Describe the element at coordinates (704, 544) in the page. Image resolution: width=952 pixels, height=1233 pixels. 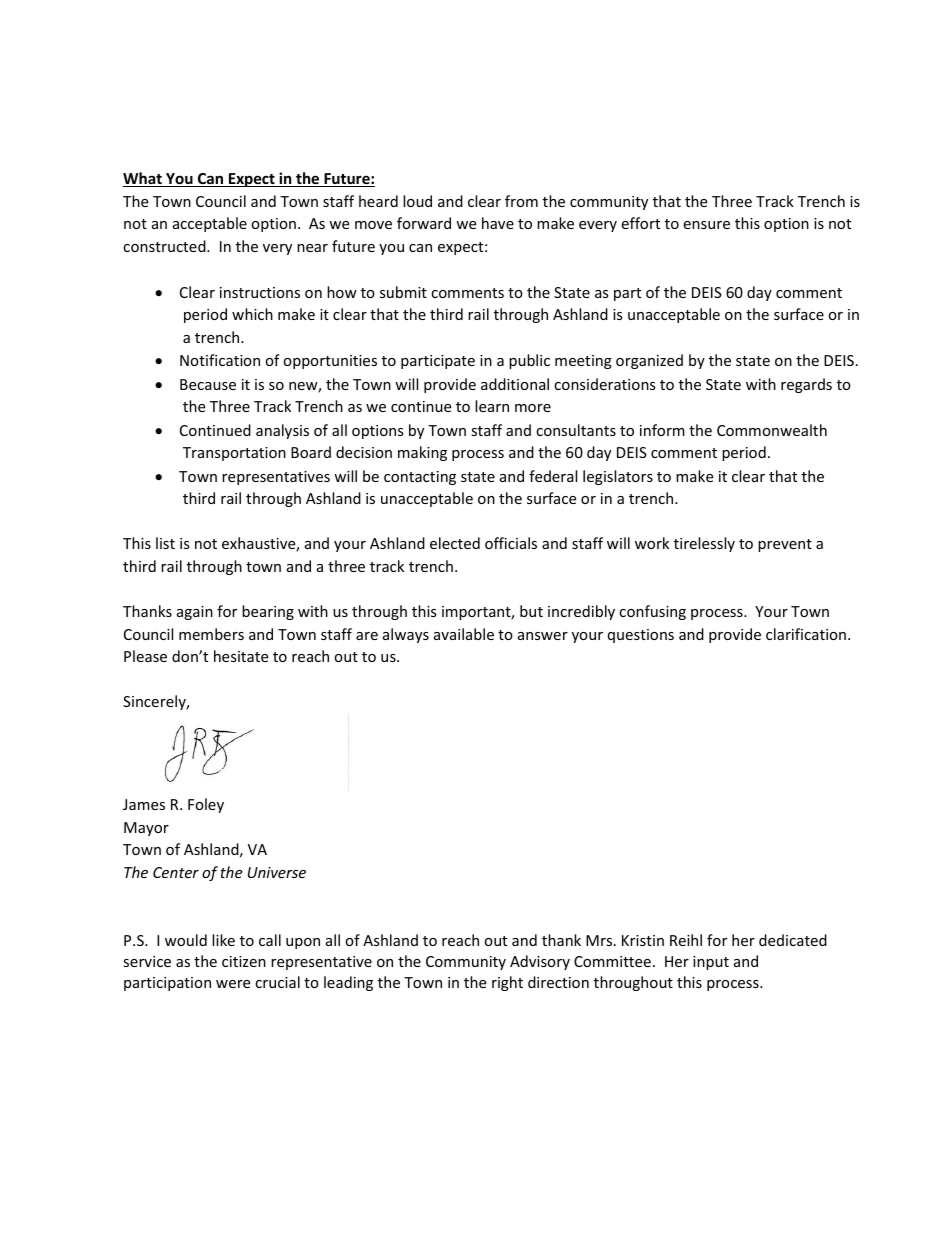
I see `tirelessly` at that location.
